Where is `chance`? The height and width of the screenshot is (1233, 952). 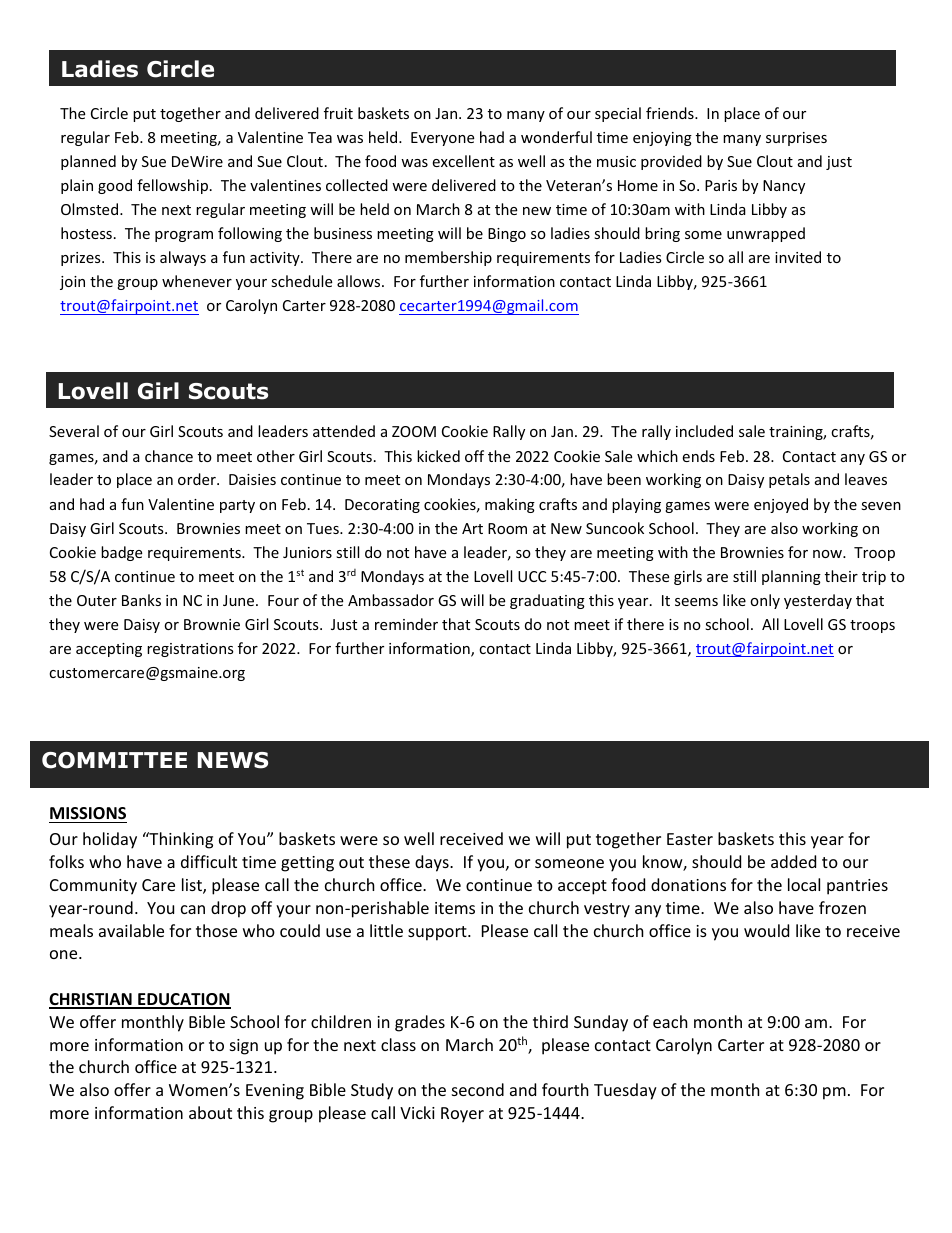 chance is located at coordinates (169, 456).
